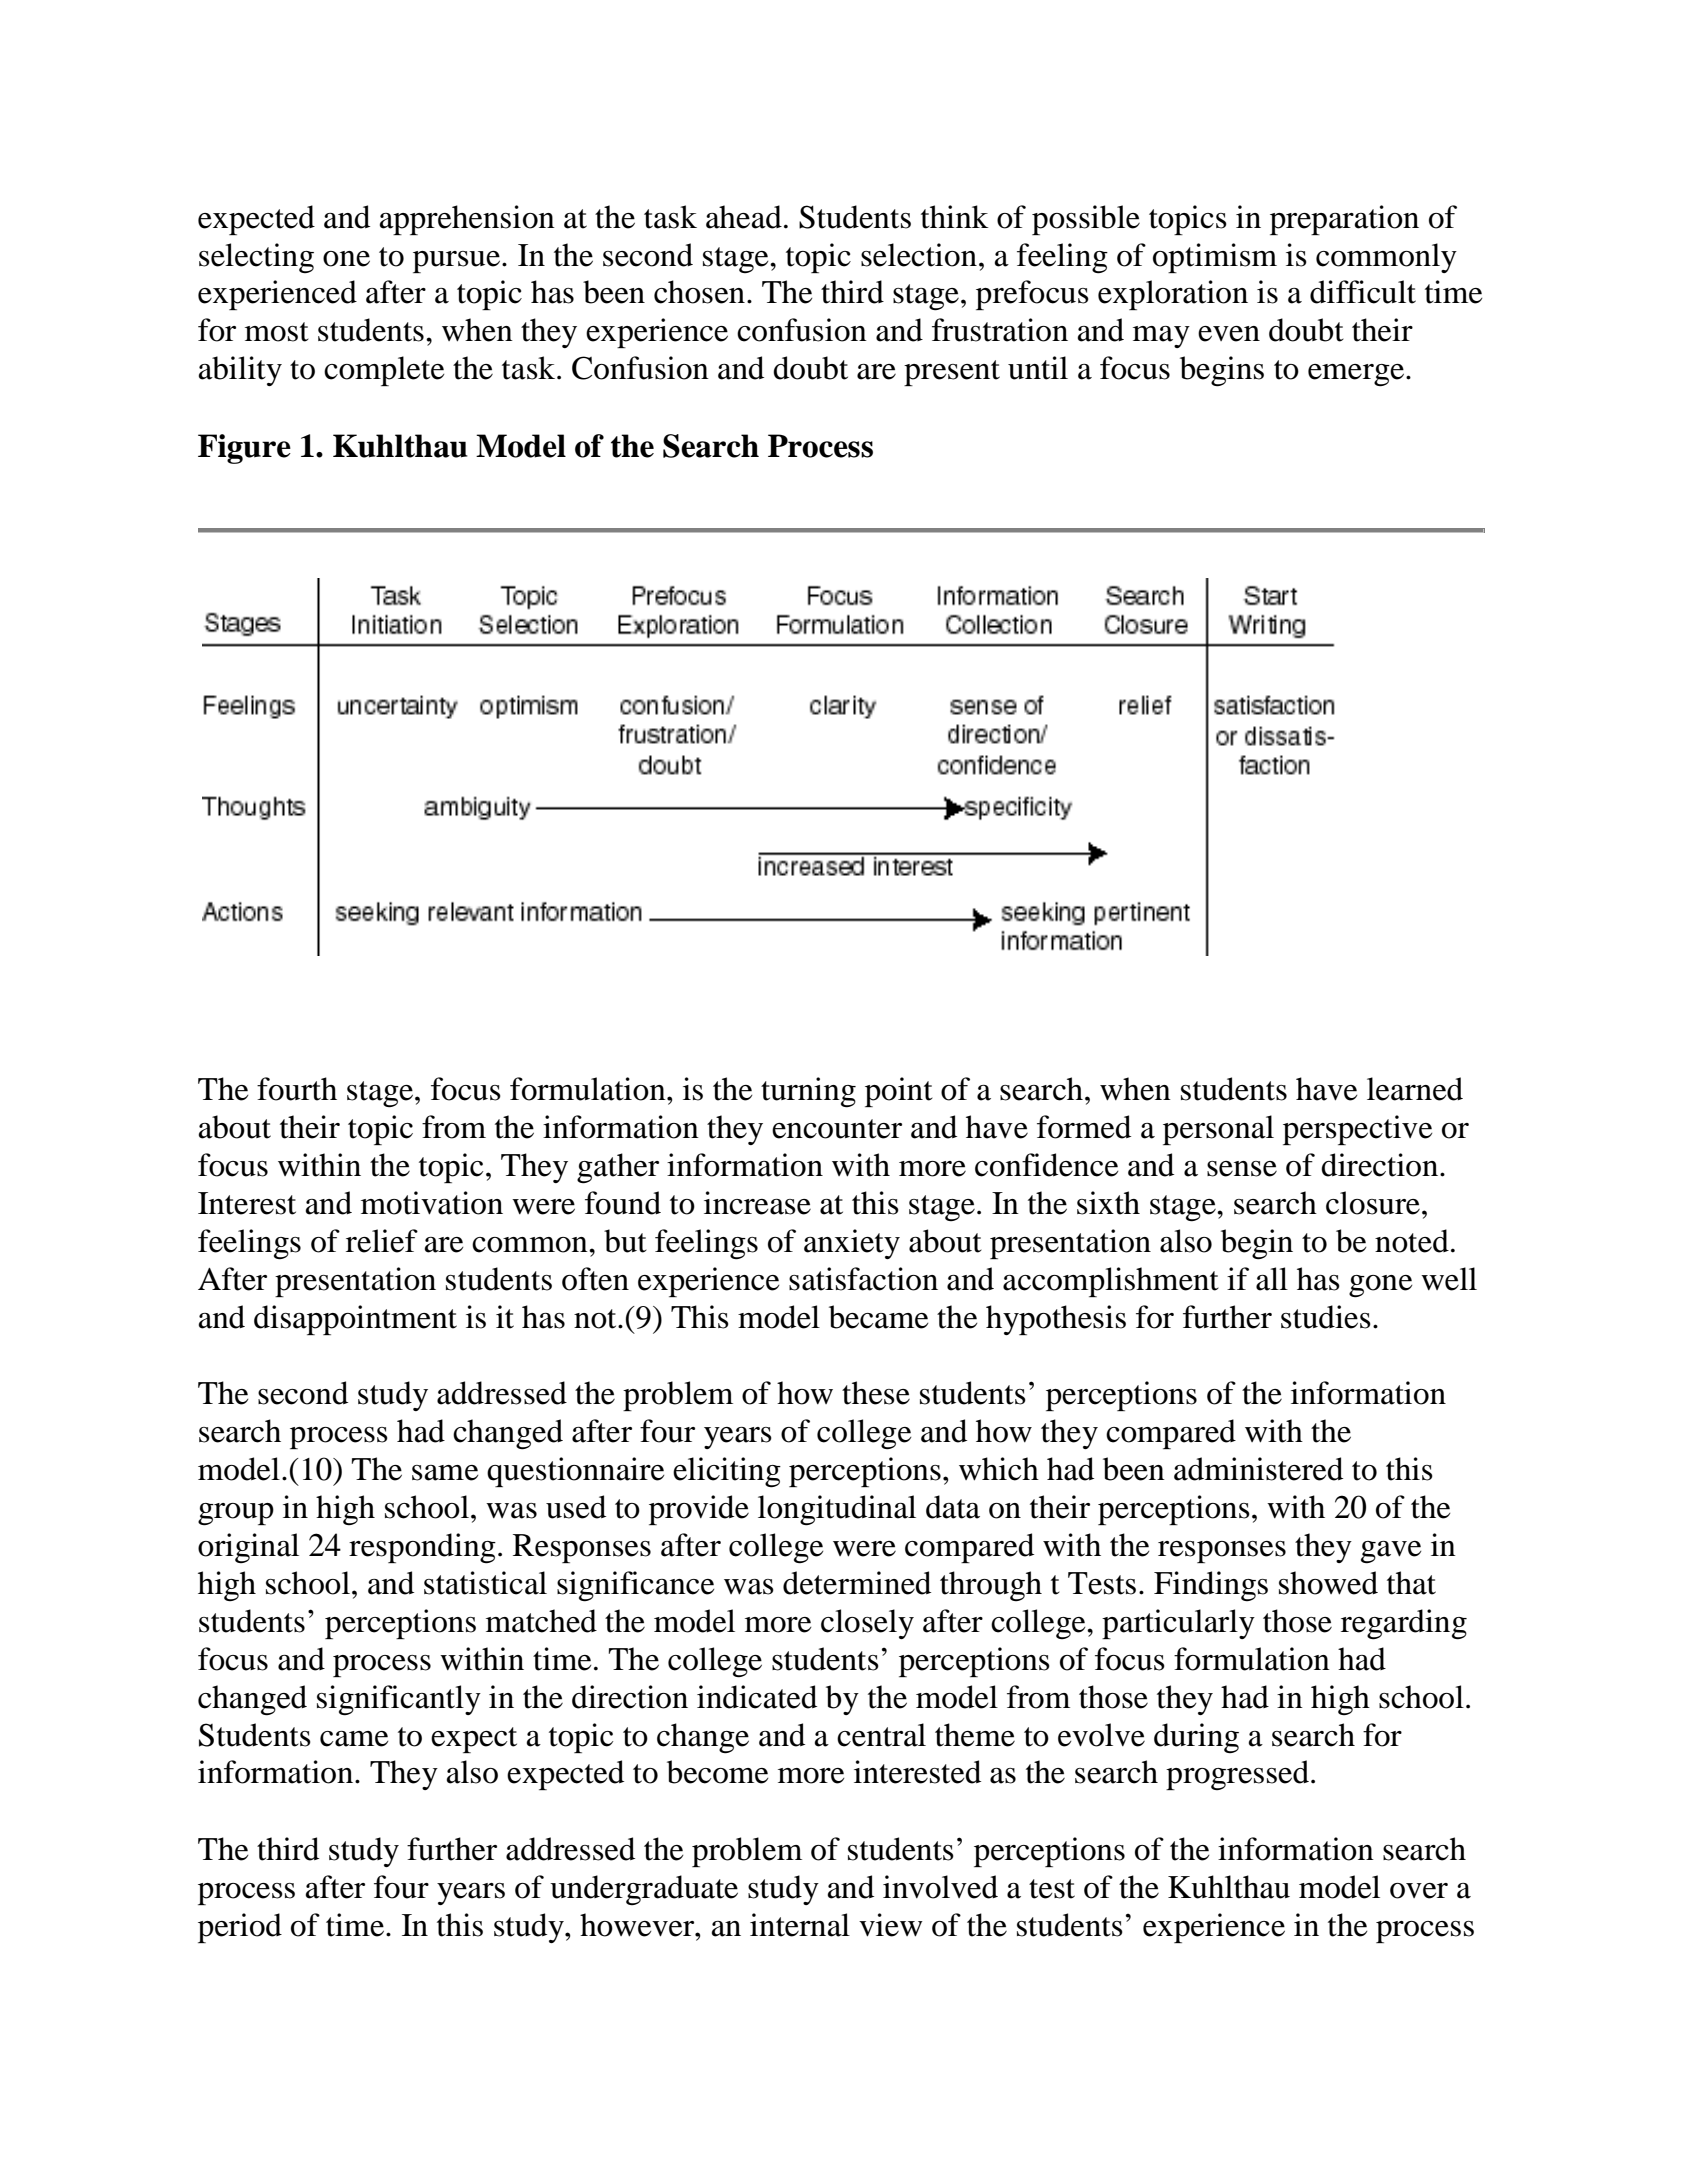 Image resolution: width=1682 pixels, height=2177 pixels. What do you see at coordinates (1357, 375) in the page?
I see `emerge` at bounding box center [1357, 375].
